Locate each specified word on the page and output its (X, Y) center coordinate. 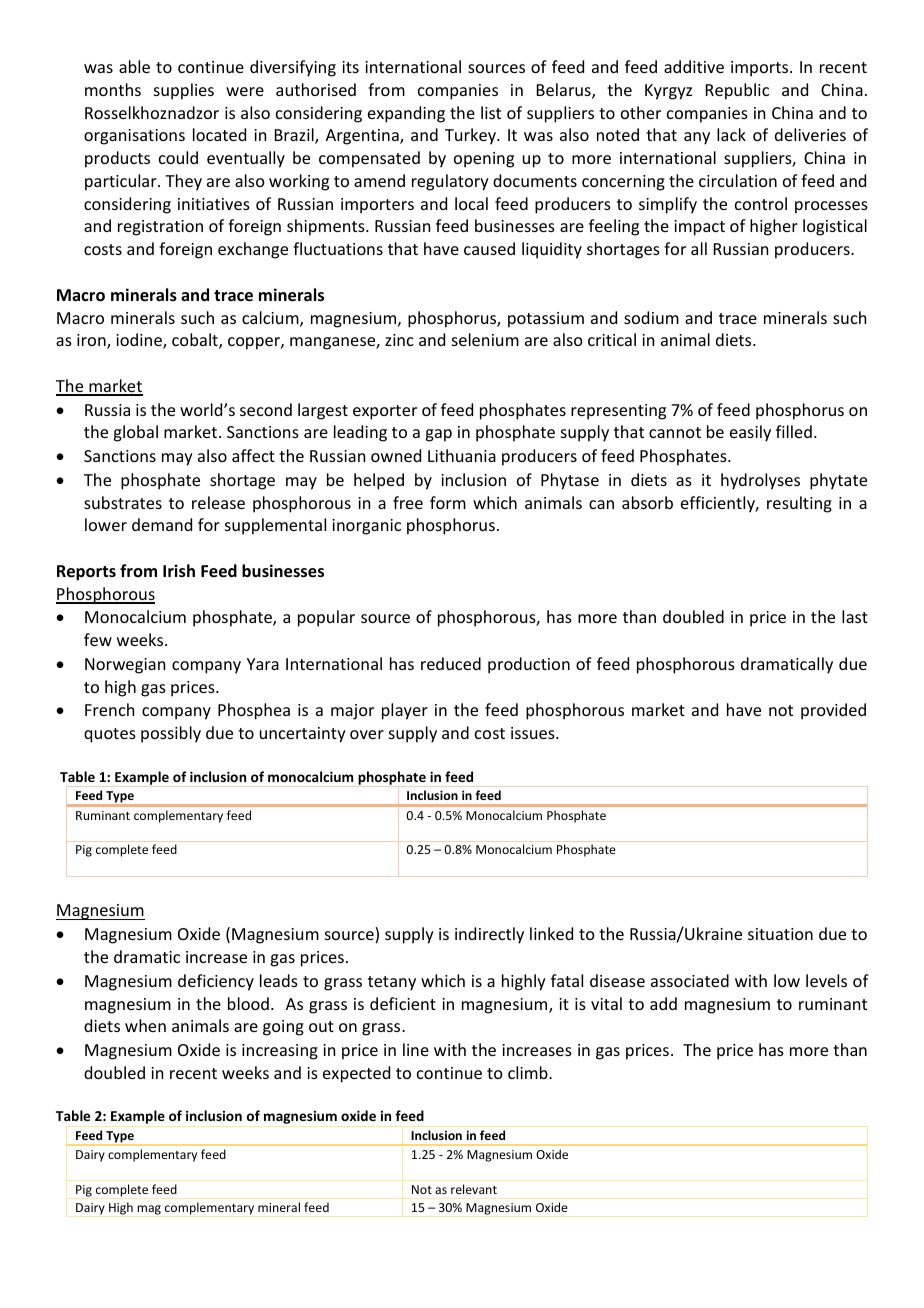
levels (826, 980)
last (855, 616)
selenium (485, 339)
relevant (474, 1189)
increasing (280, 1052)
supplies (184, 91)
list (491, 112)
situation (780, 934)
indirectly (489, 935)
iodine (140, 341)
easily (750, 433)
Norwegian (125, 666)
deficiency (216, 982)
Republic (737, 91)
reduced (451, 663)
